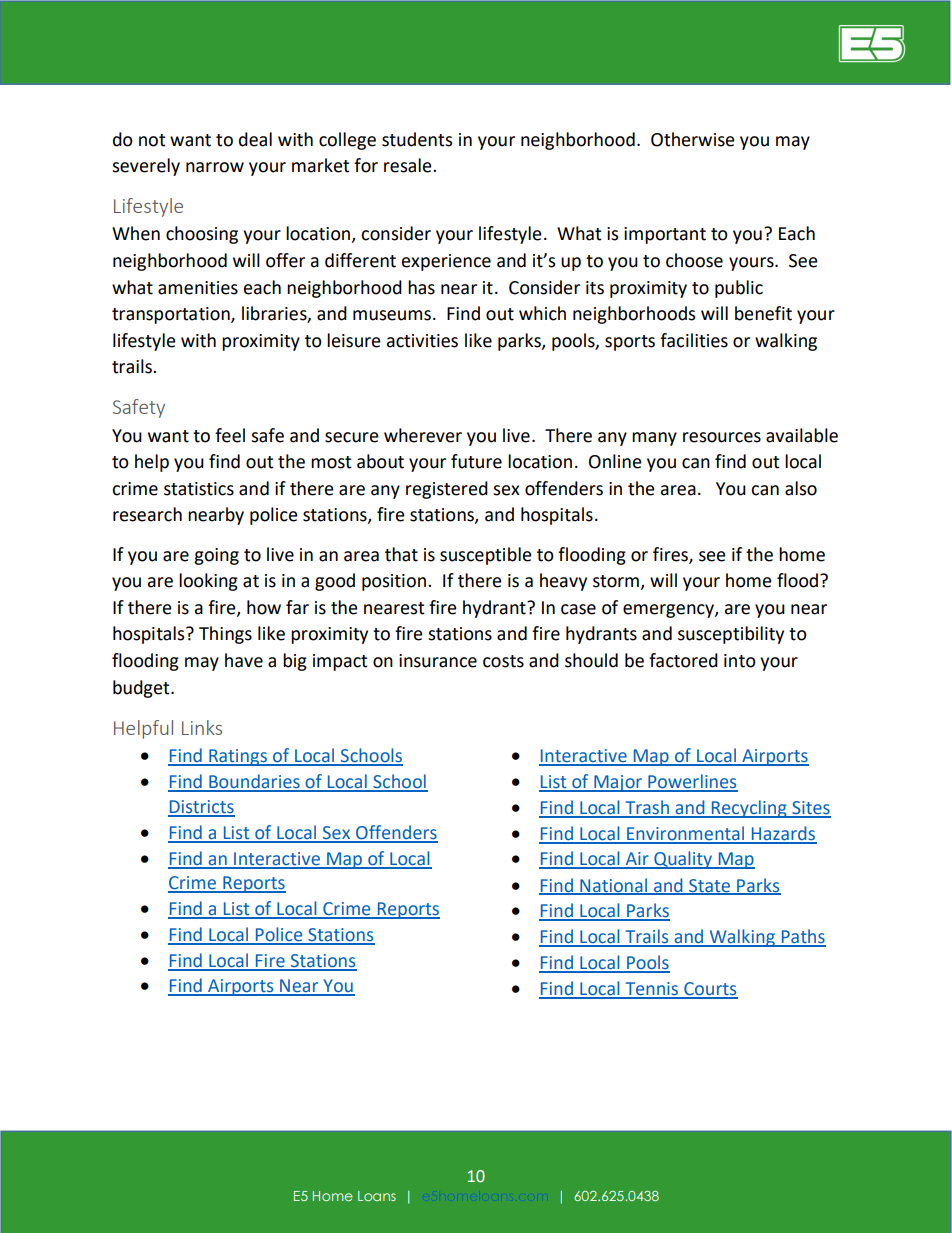  Describe the element at coordinates (722, 437) in the page. I see `resources` at that location.
